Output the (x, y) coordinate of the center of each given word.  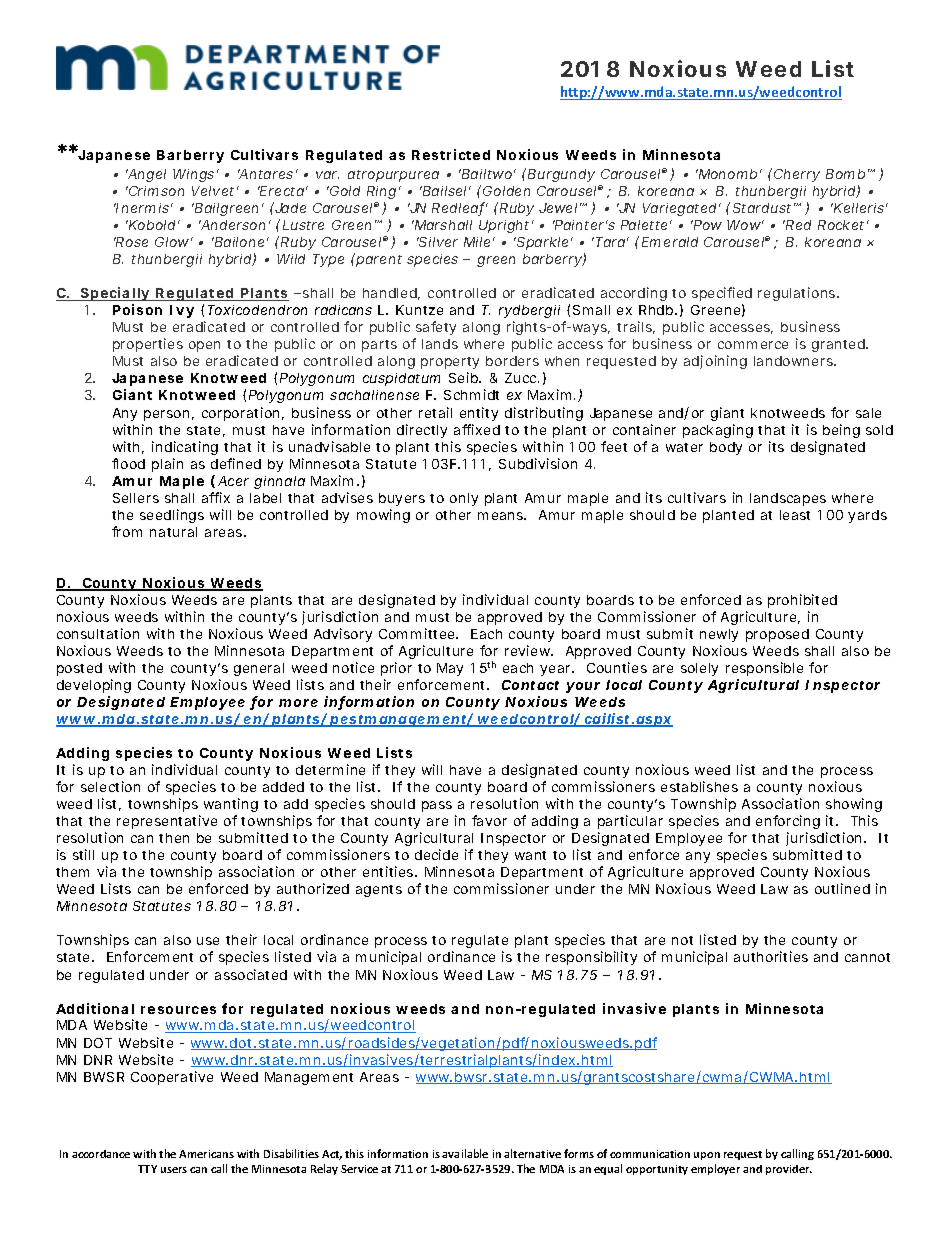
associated (251, 974)
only (464, 499)
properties (148, 345)
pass (437, 806)
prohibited (802, 601)
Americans (206, 1154)
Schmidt (471, 394)
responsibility (591, 958)
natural (173, 532)
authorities (771, 956)
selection (110, 786)
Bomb (845, 174)
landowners (794, 361)
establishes (699, 786)
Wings (193, 175)
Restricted (451, 154)
